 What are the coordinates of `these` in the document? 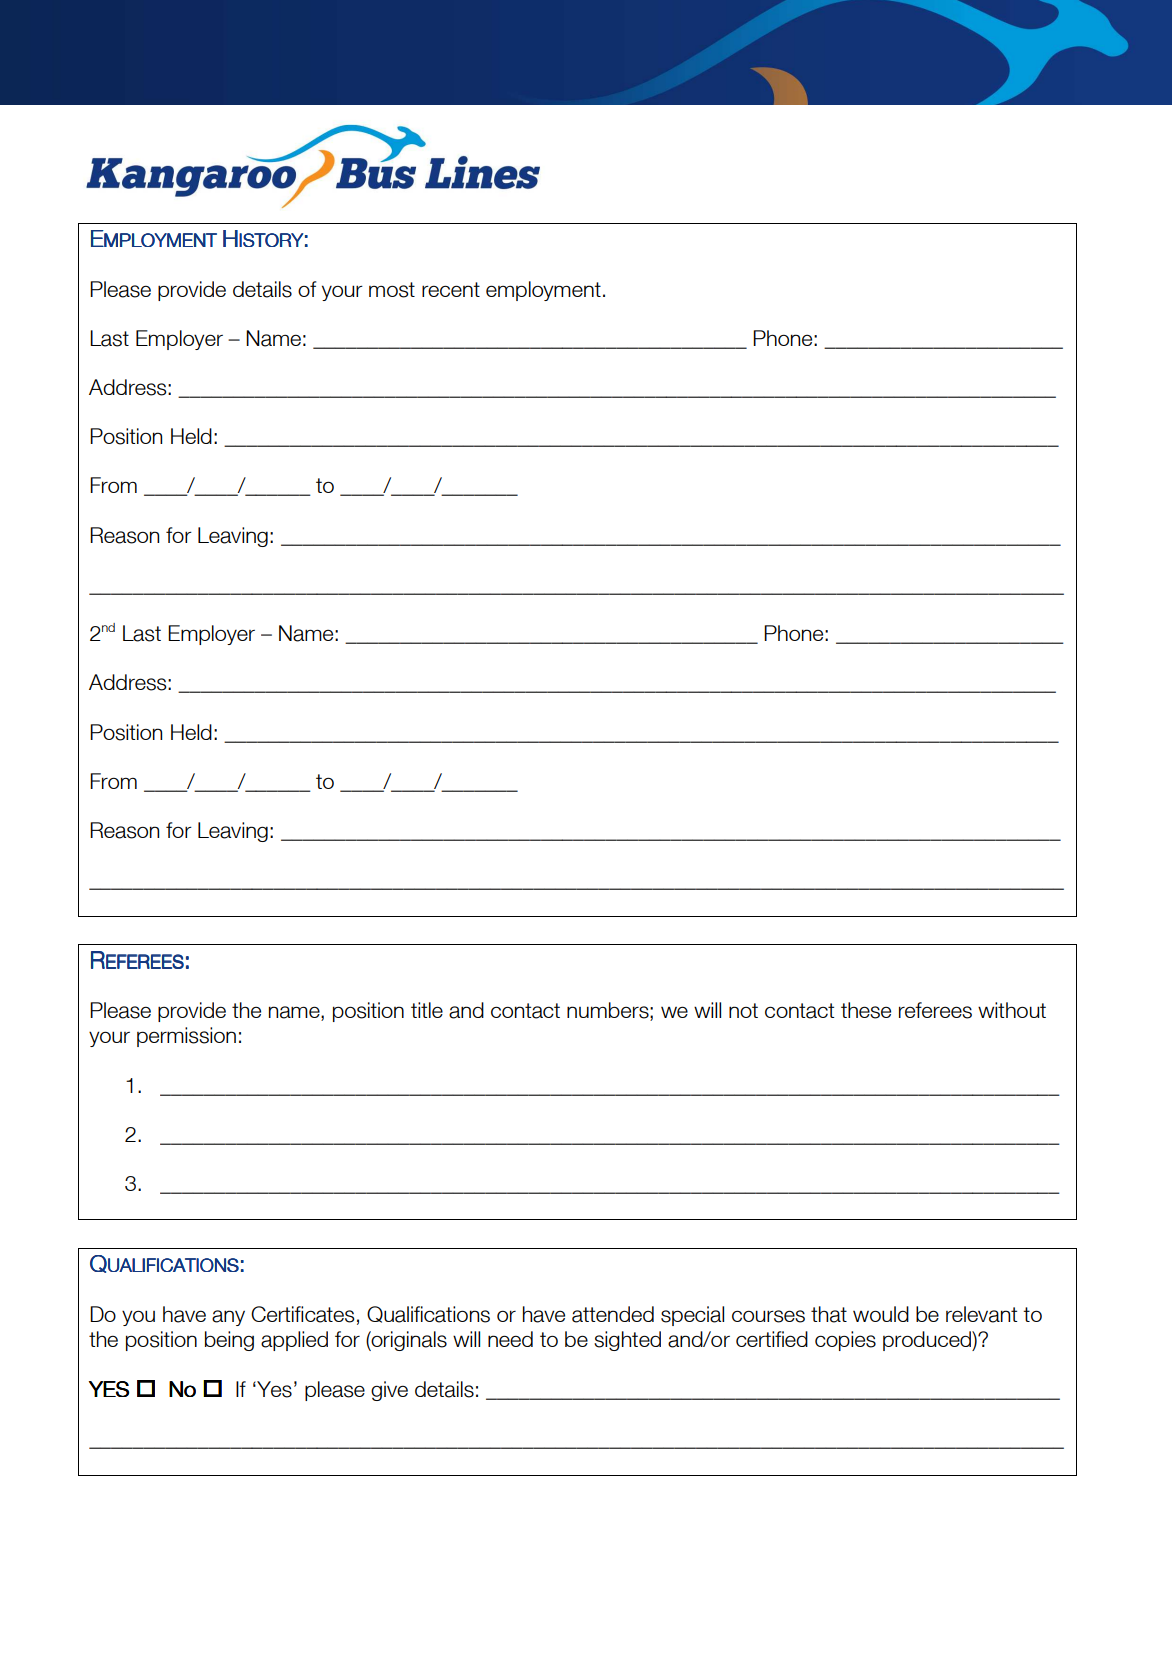 It's located at (866, 1010).
